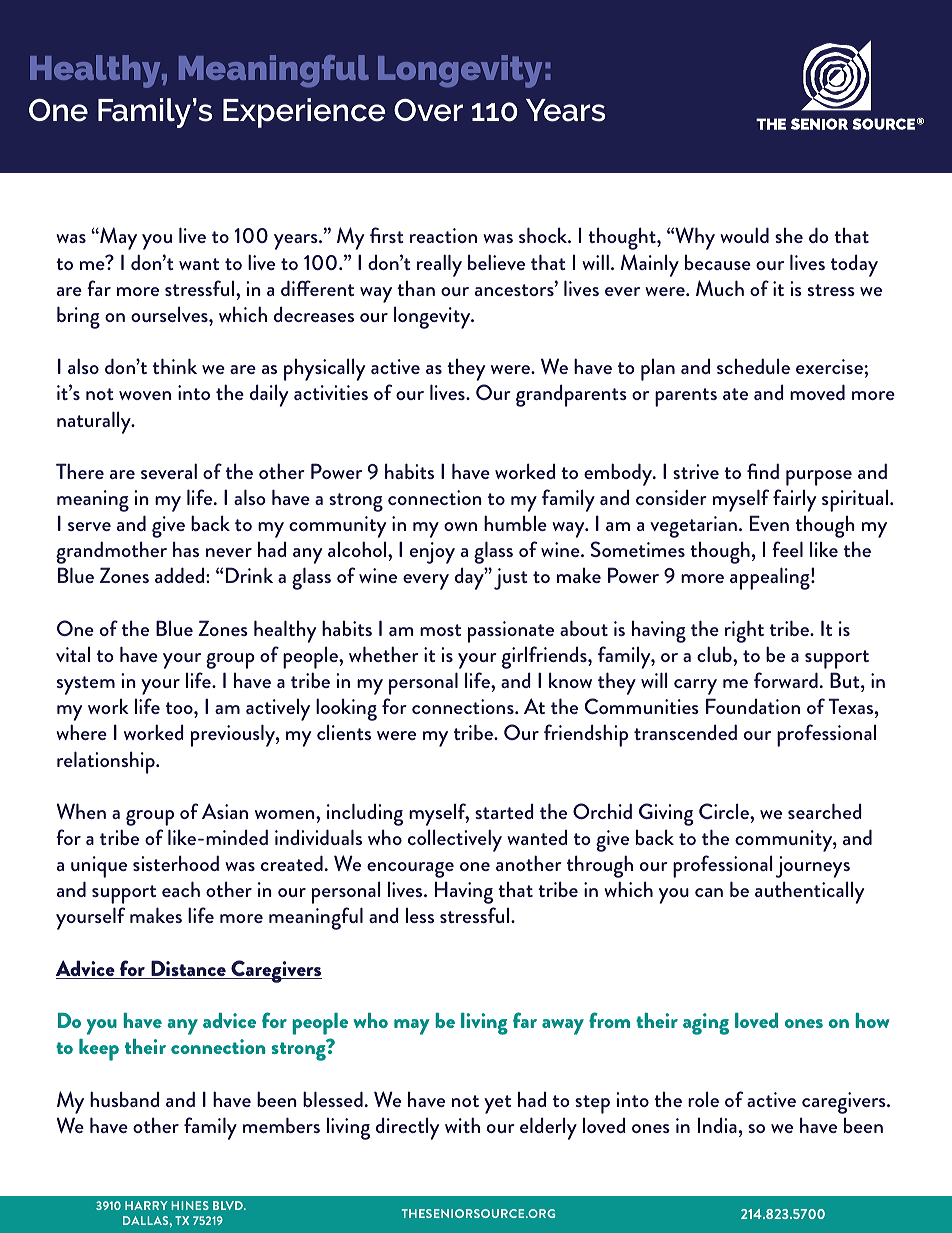 This screenshot has height=1233, width=952. I want to click on HINES, so click(190, 1205).
